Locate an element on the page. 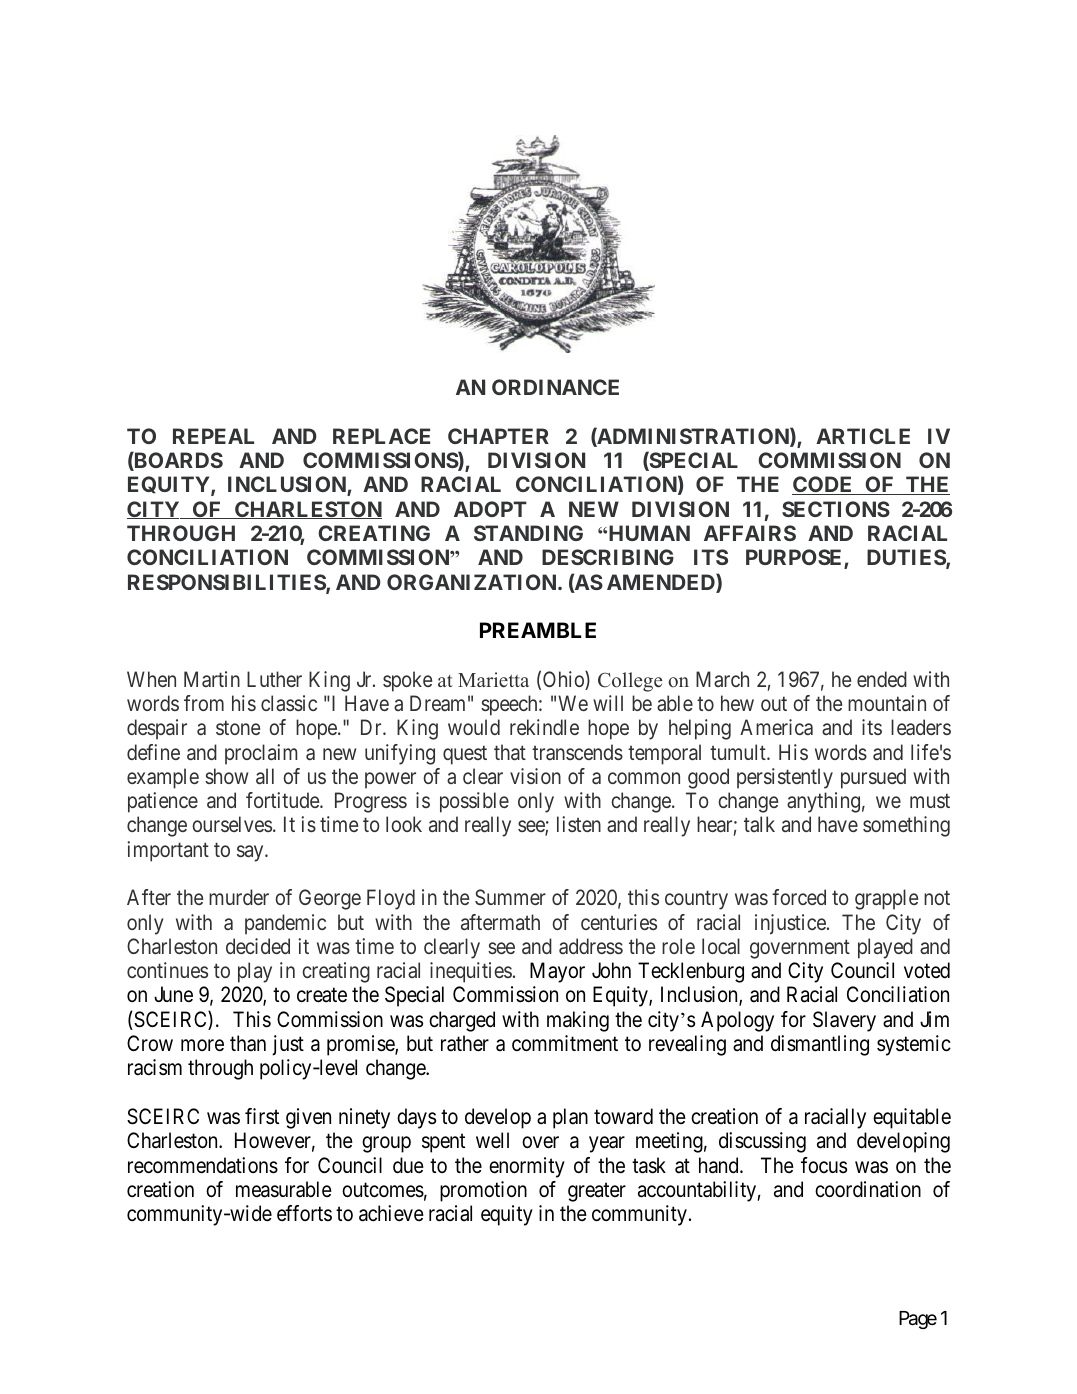 This page has width=1077, height=1394. ORDINANCE is located at coordinates (555, 387).
